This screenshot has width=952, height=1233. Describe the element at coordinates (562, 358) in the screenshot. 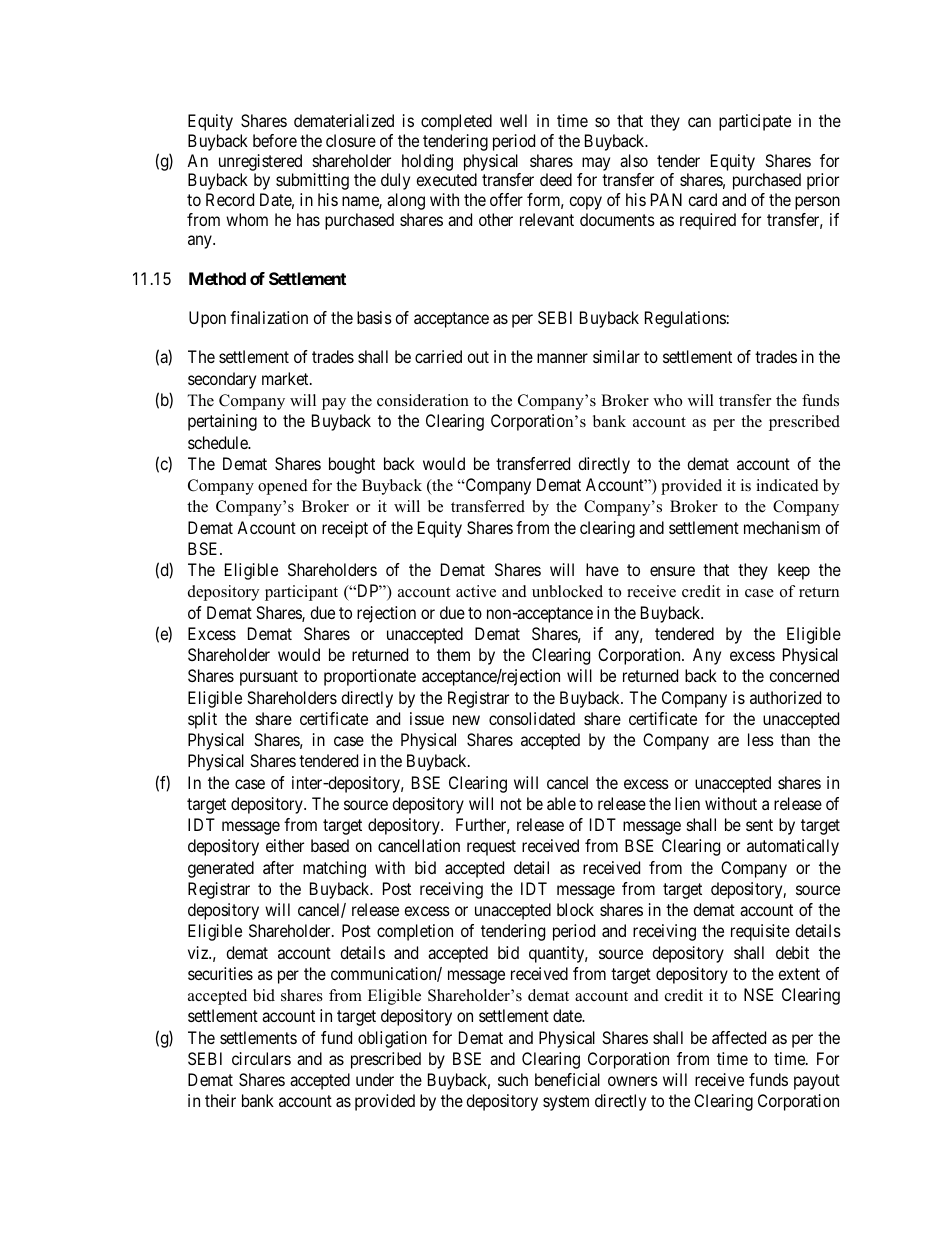

I see `manner` at that location.
